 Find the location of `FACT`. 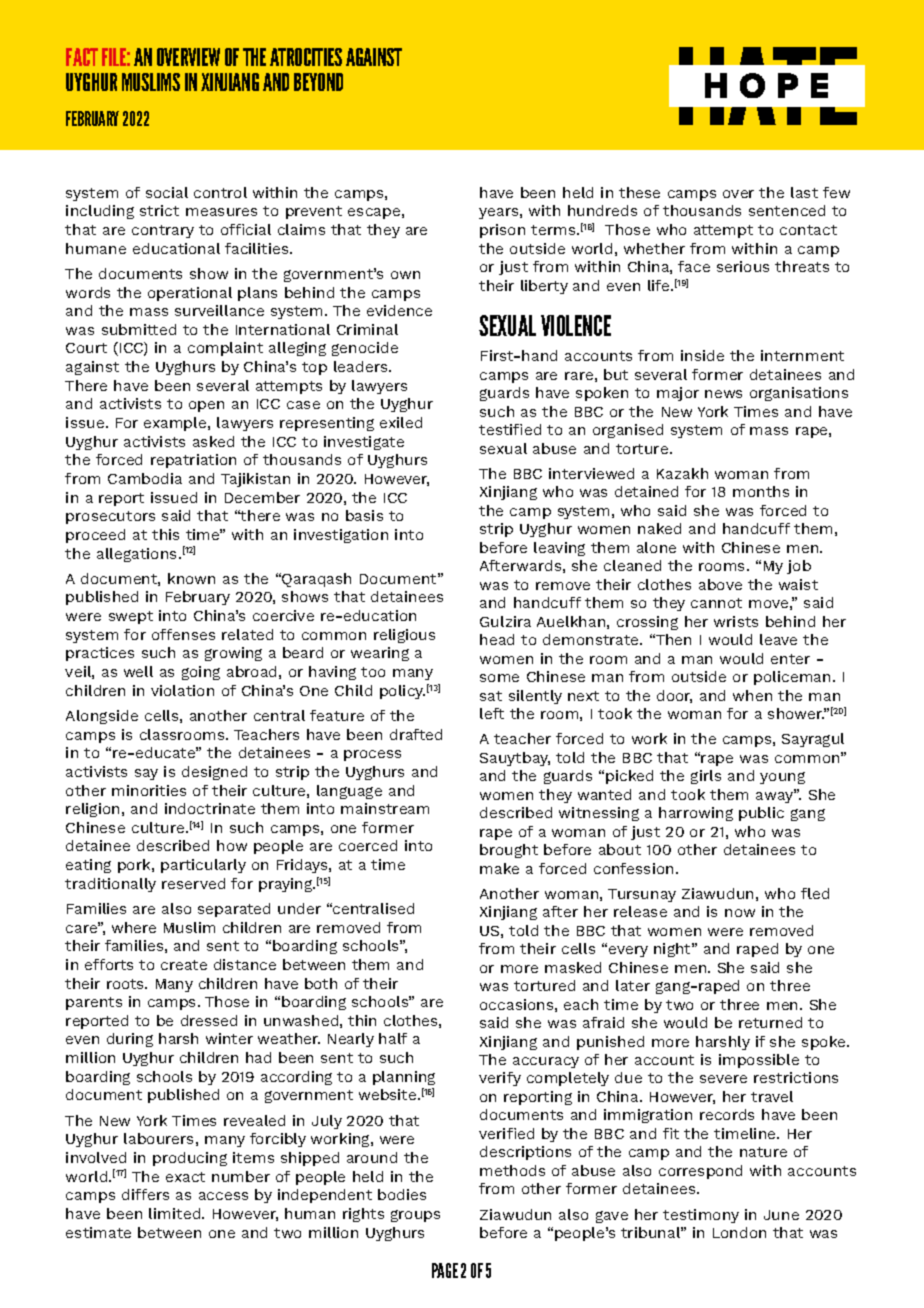

FACT is located at coordinates (82, 57).
